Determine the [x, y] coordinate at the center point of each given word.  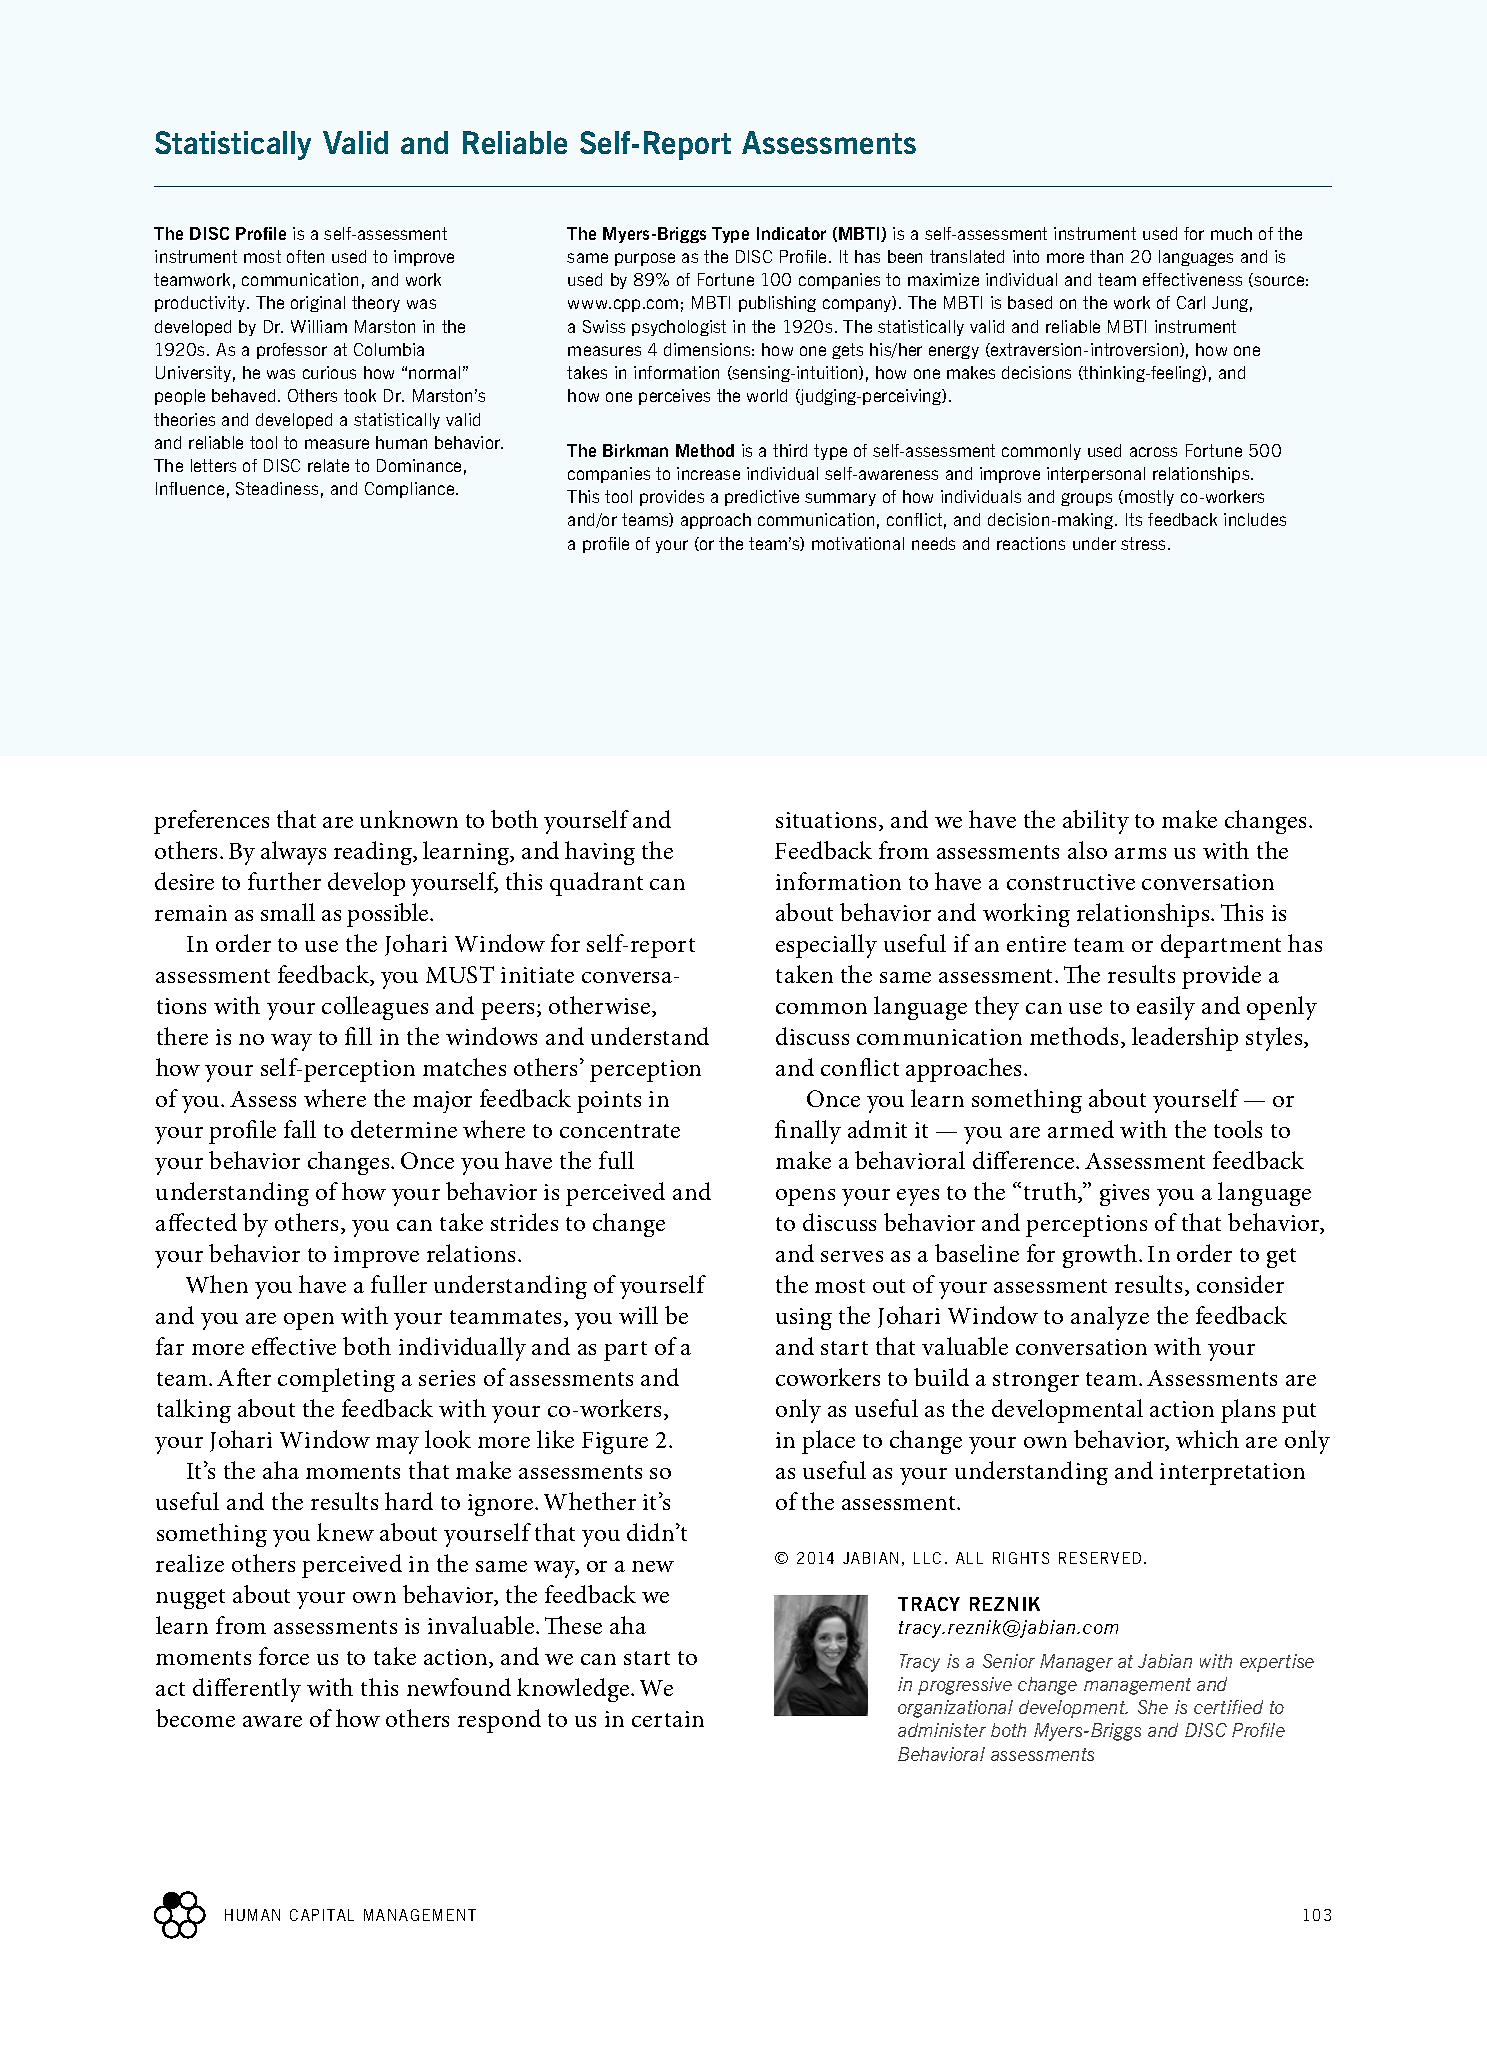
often [305, 256]
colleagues [375, 1008]
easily [1166, 1008]
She [1153, 1707]
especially [826, 946]
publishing [777, 304]
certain [668, 1719]
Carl [1191, 302]
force [284, 1656]
